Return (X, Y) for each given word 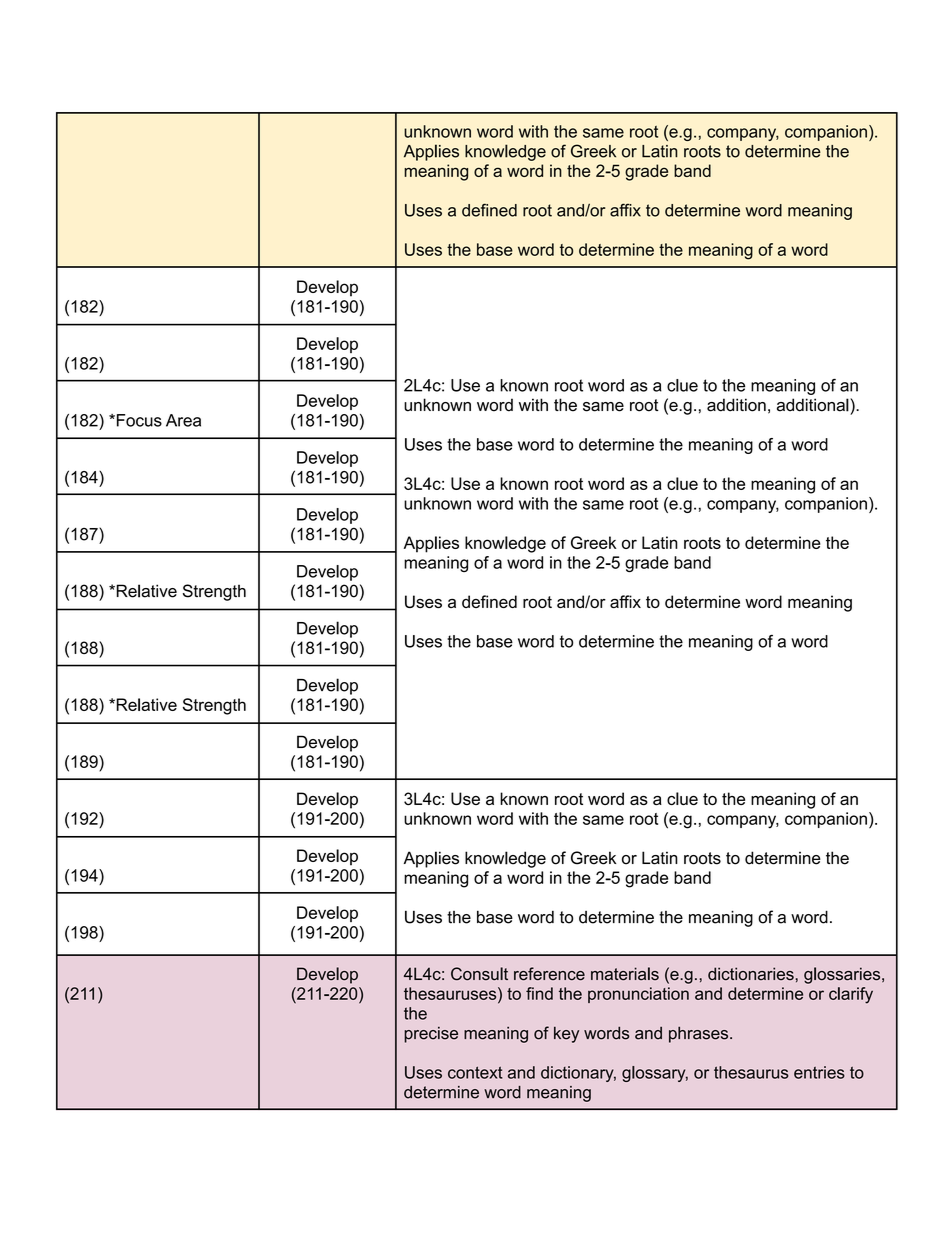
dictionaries (751, 973)
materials (625, 974)
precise (431, 1035)
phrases (700, 1034)
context (475, 1072)
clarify (851, 995)
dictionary (578, 1074)
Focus (138, 420)
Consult (479, 974)
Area (183, 420)
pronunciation (638, 995)
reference (549, 974)
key (566, 1035)
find (539, 993)
